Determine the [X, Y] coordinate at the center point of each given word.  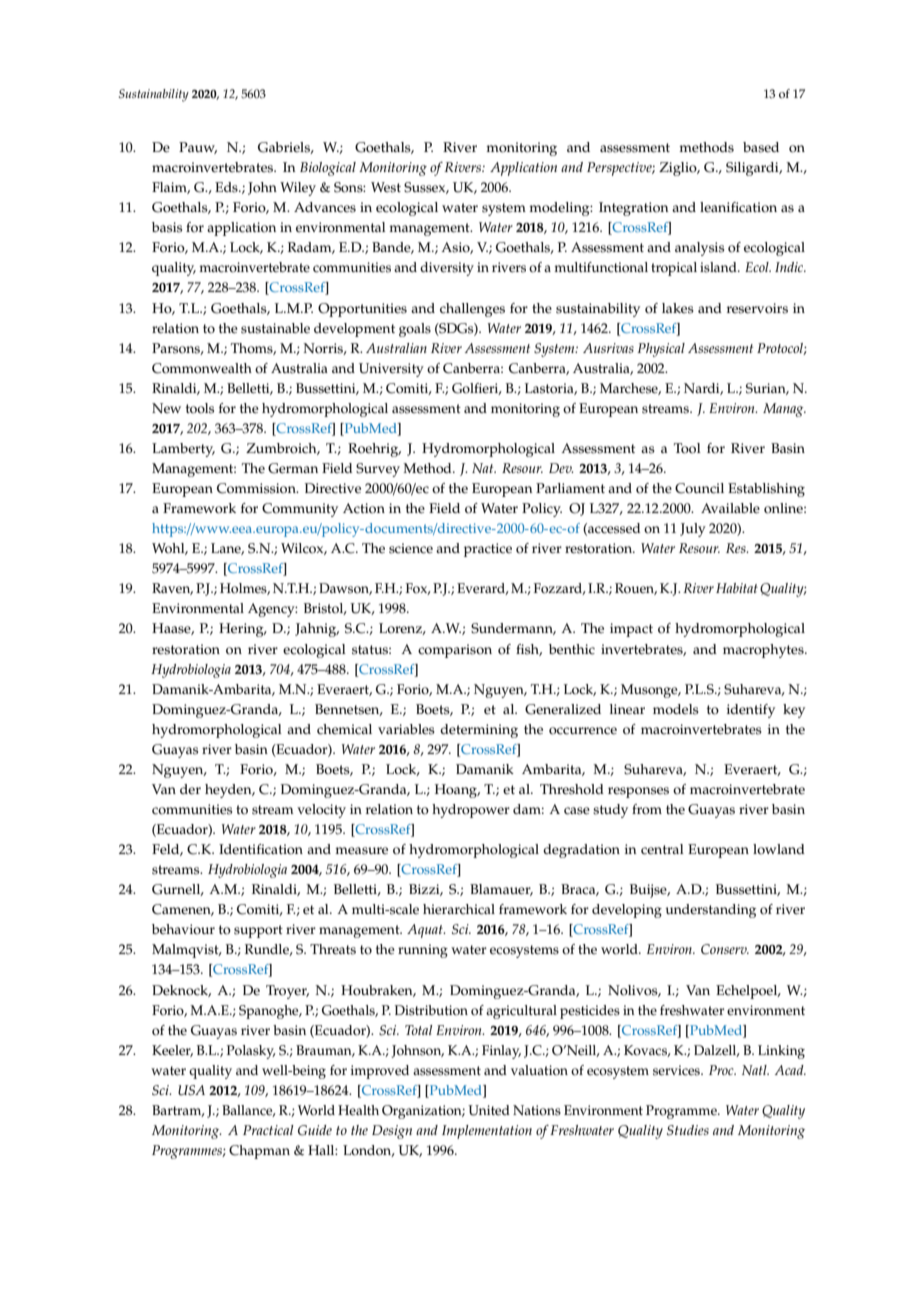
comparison [455, 651]
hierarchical [459, 909]
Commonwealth [202, 368]
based [761, 147]
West [386, 187]
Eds [227, 187]
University [391, 370]
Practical [268, 1130]
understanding [710, 911]
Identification [261, 849]
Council [699, 488]
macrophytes [764, 651]
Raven [172, 589]
